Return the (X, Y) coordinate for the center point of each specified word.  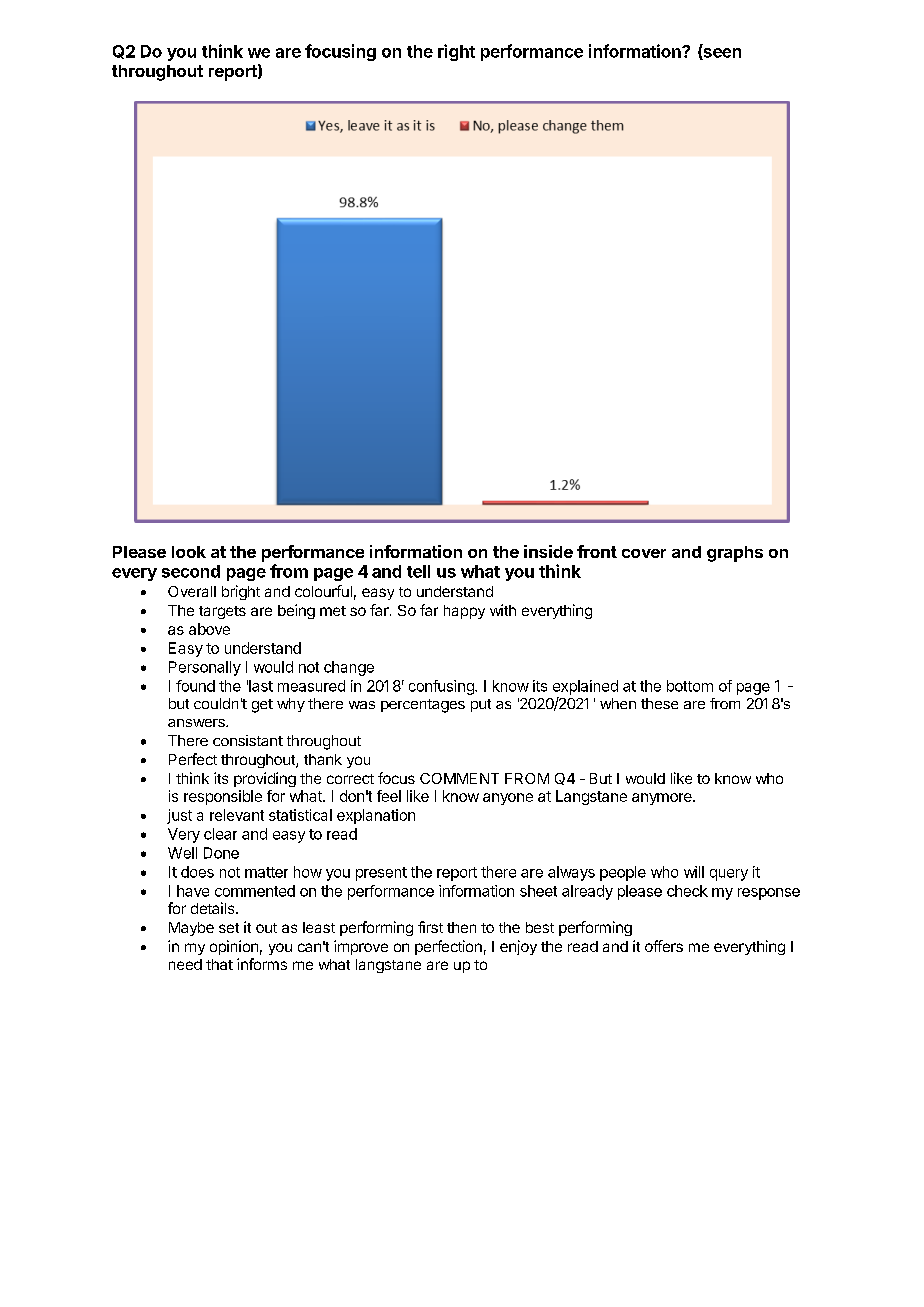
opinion (234, 947)
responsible (223, 797)
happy (464, 612)
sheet (538, 891)
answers (197, 723)
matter (266, 872)
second (191, 571)
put (481, 705)
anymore (663, 799)
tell (418, 571)
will (694, 872)
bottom (690, 686)
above (209, 629)
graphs (735, 554)
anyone (508, 799)
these (659, 703)
